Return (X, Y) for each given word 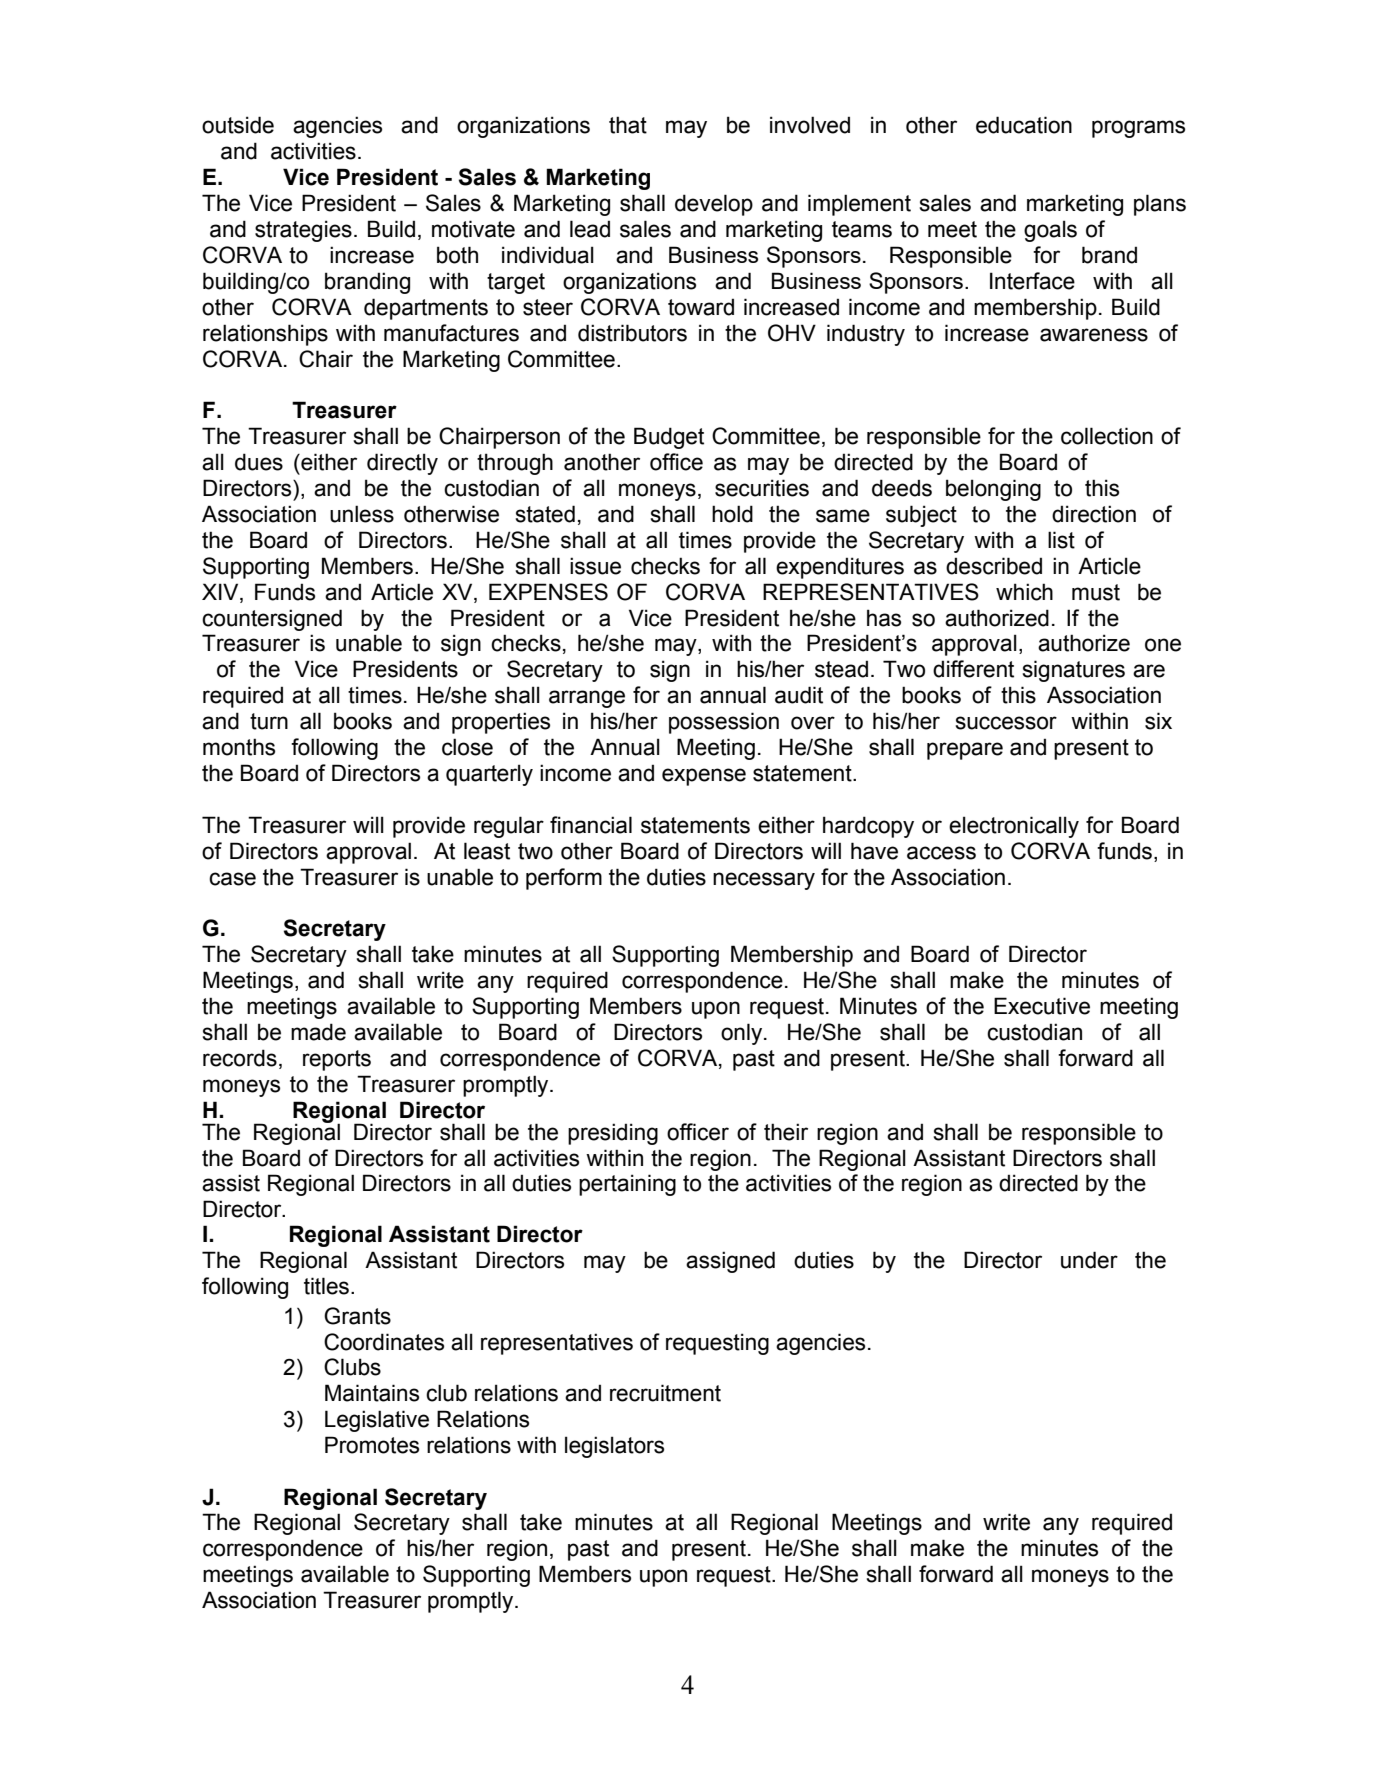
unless (362, 514)
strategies (303, 231)
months (239, 747)
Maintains (372, 1393)
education (1024, 125)
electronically (1014, 827)
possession (724, 723)
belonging (993, 490)
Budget (669, 438)
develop (714, 205)
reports (337, 1060)
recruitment (665, 1393)
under (1089, 1260)
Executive (1042, 1006)
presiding (613, 1134)
